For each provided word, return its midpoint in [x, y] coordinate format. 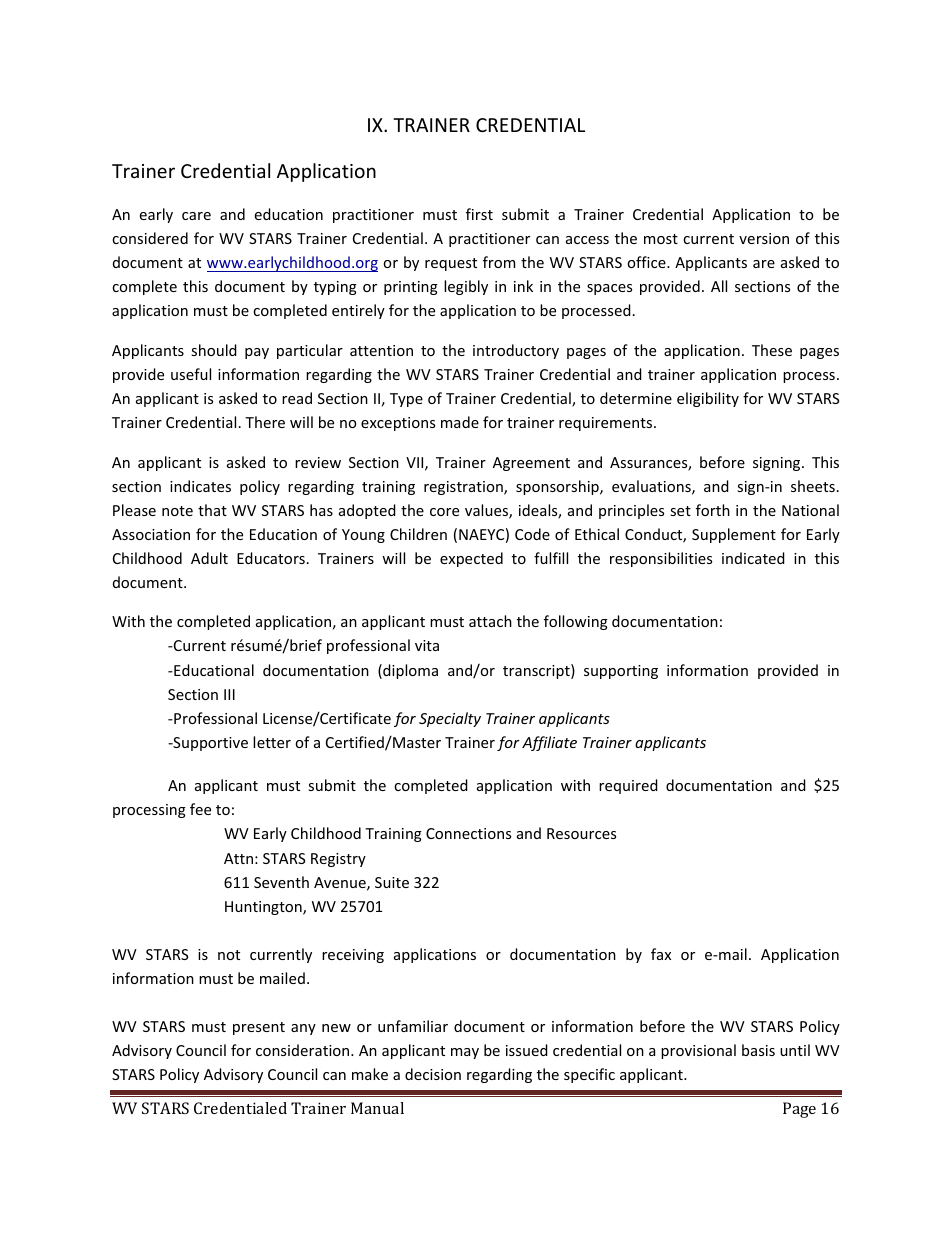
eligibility [708, 399]
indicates [200, 486]
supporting [621, 672]
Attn [238, 858]
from [499, 262]
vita [427, 645]
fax [661, 954]
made [460, 422]
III [229, 694]
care [196, 216]
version [764, 238]
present [259, 1028]
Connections [468, 833]
